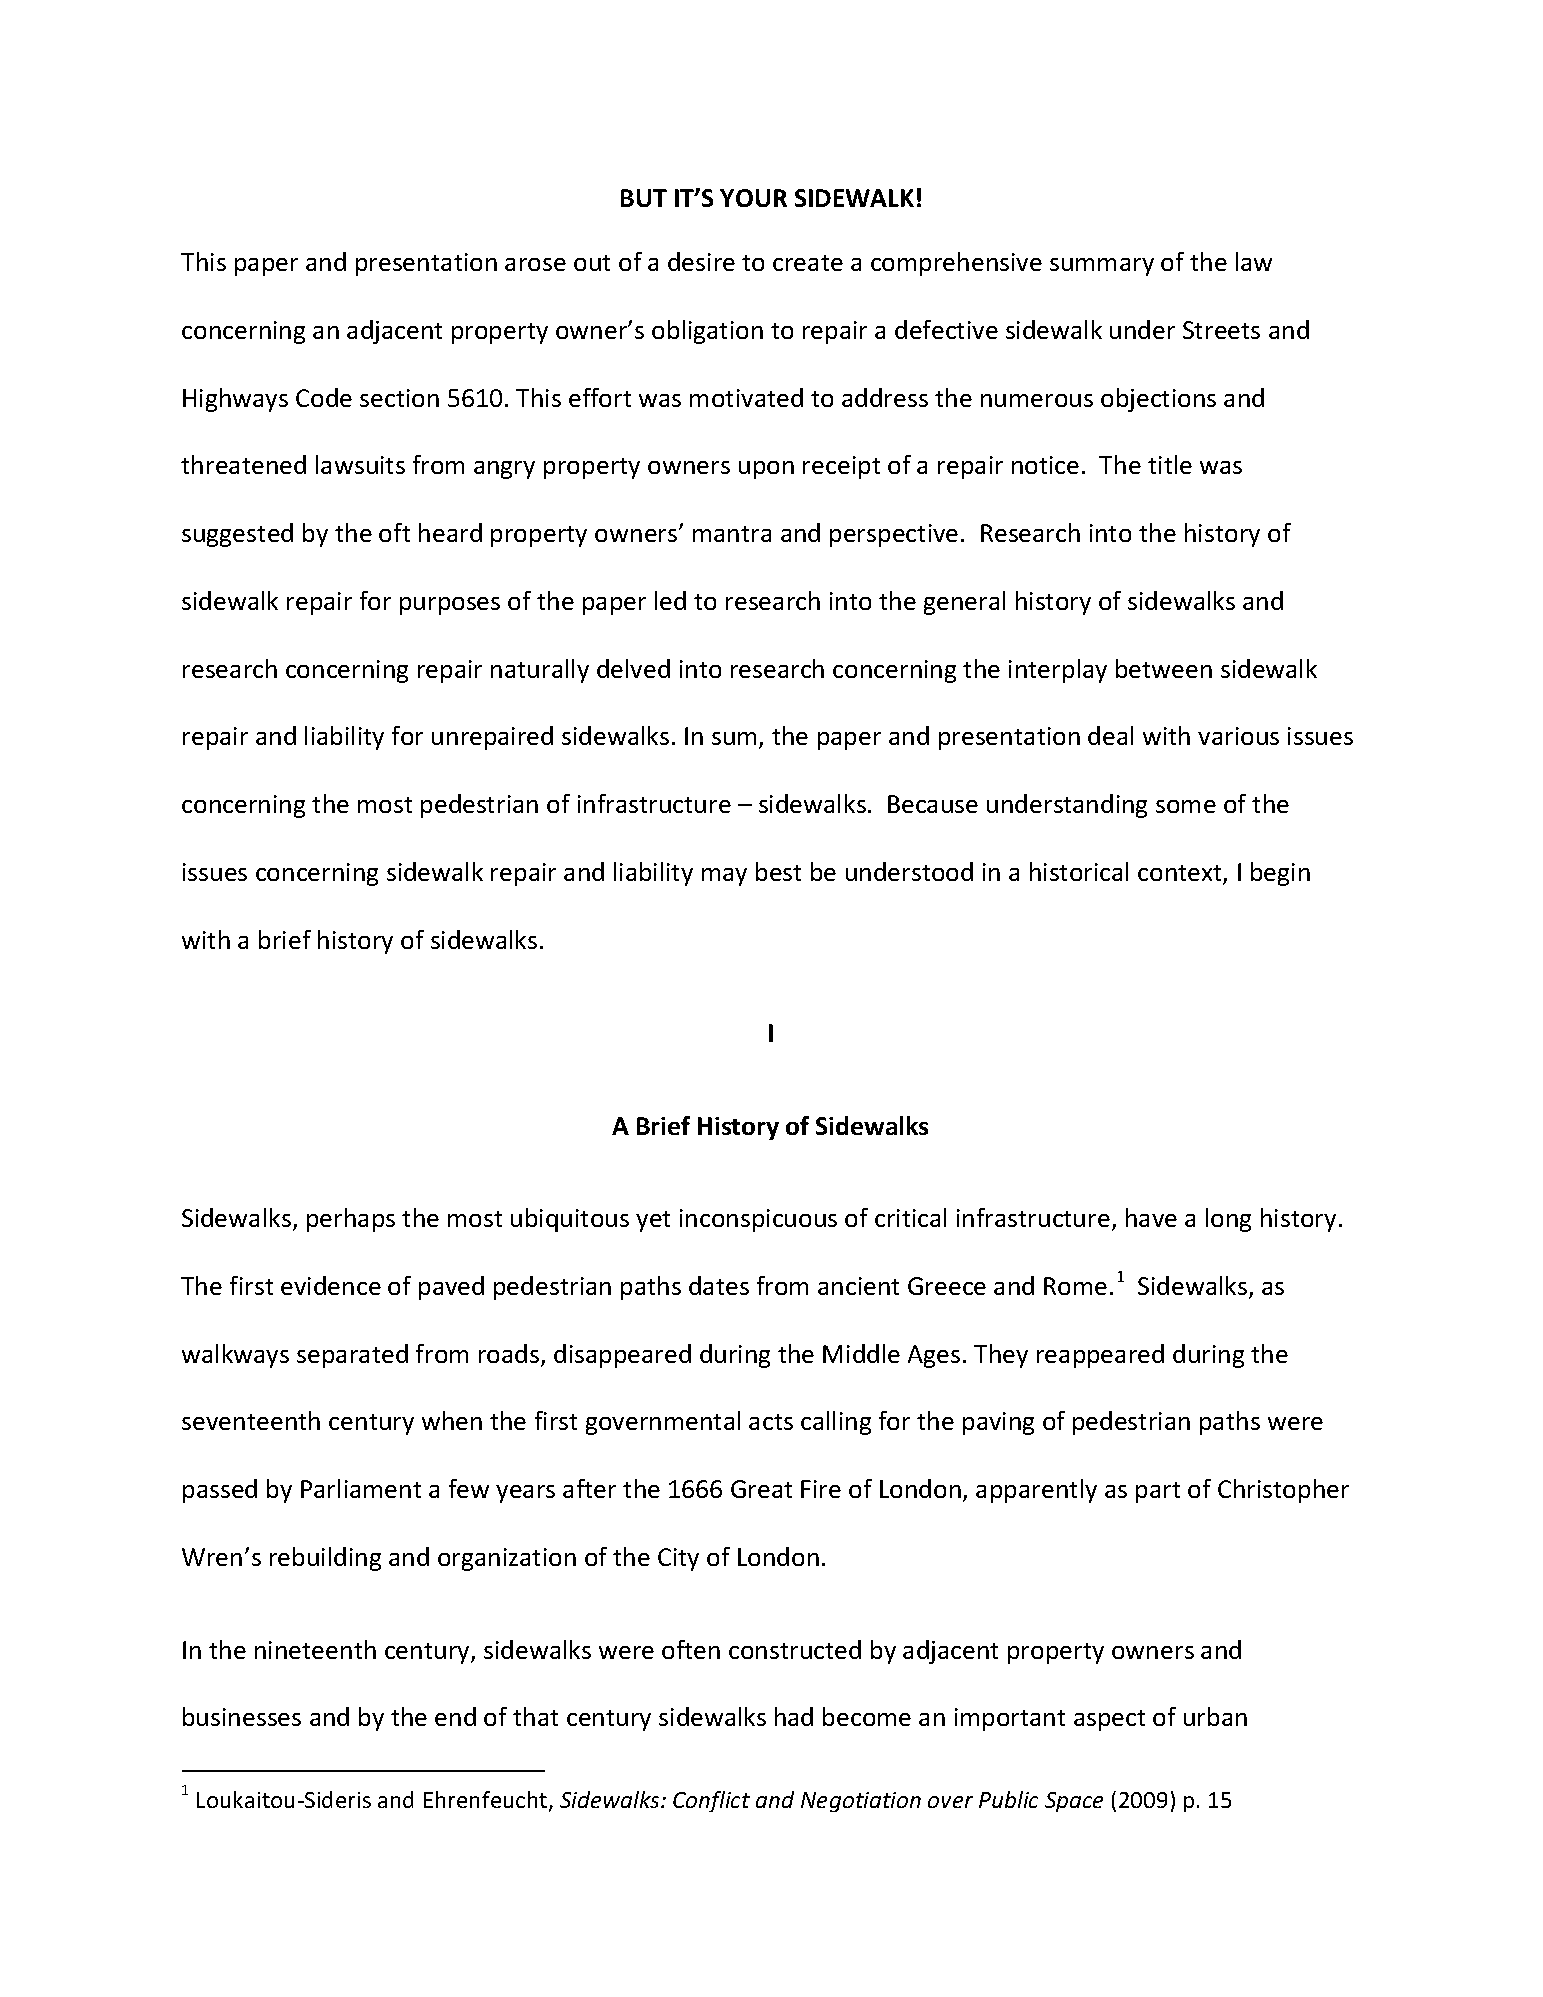 This page has width=1543, height=1997. What do you see at coordinates (242, 1716) in the page?
I see `businesses` at bounding box center [242, 1716].
